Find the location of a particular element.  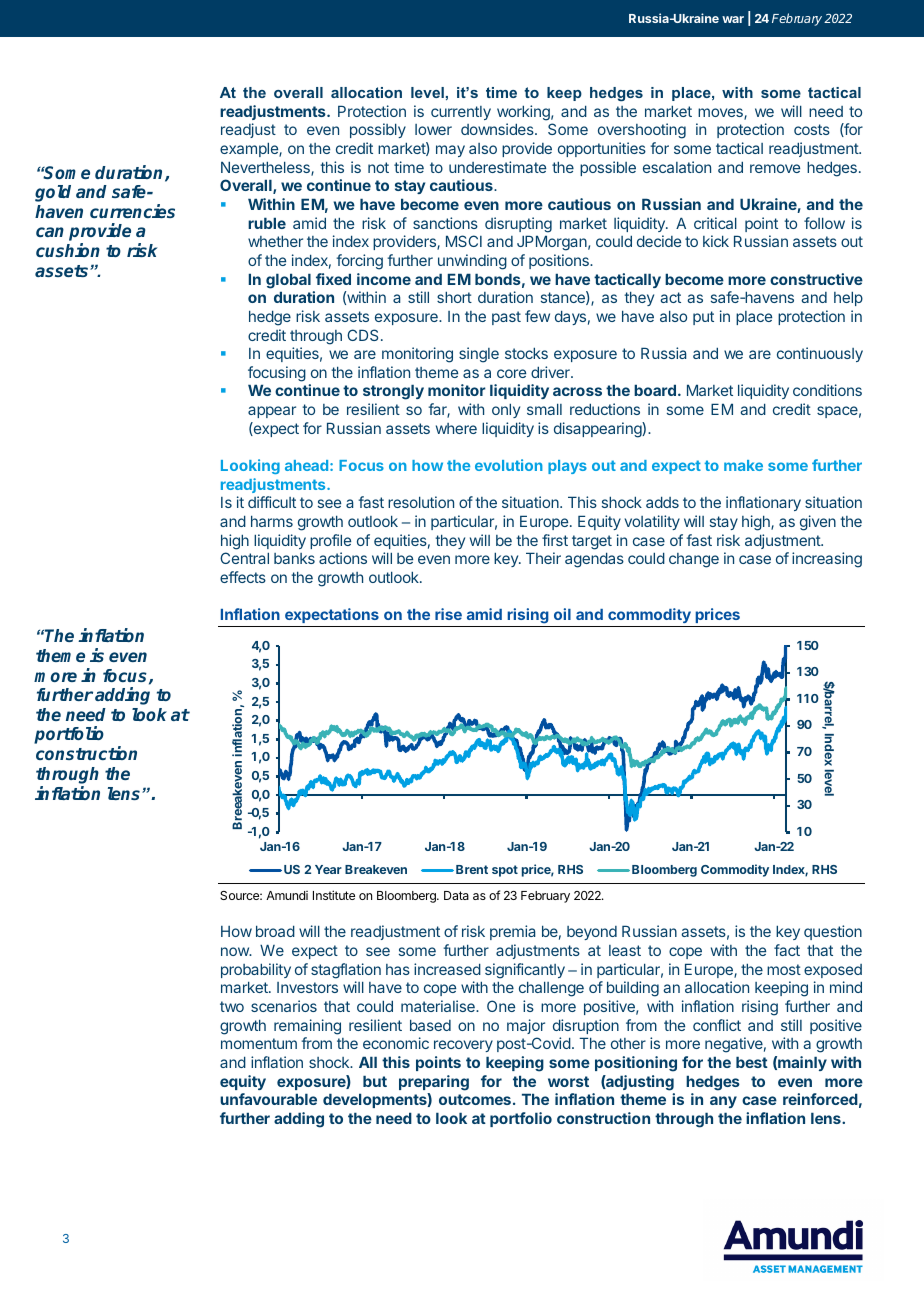

Nevertheless is located at coordinates (266, 168).
